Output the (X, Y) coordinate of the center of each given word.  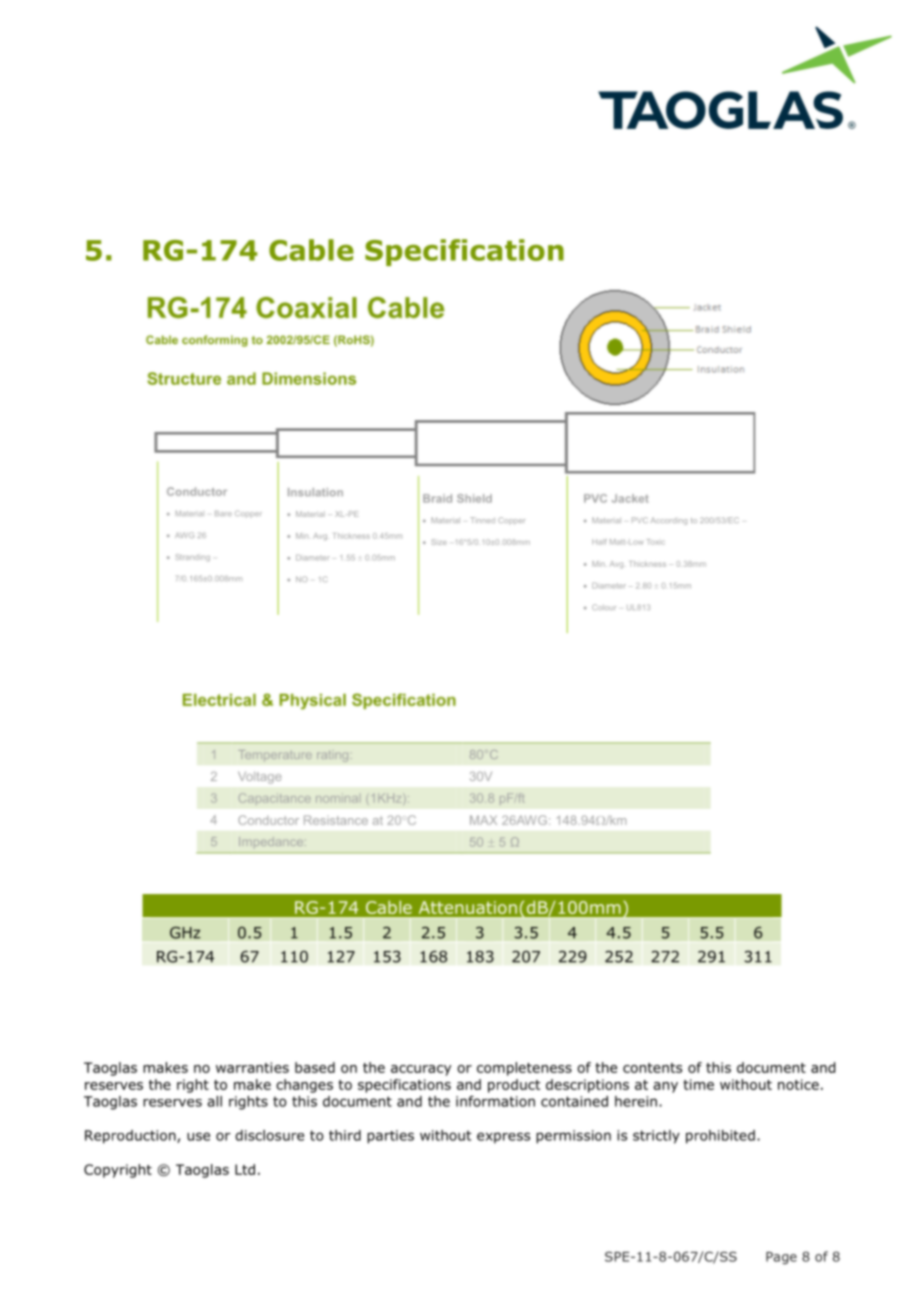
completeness (524, 1069)
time (698, 1084)
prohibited (720, 1137)
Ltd (245, 1169)
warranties (252, 1067)
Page (781, 1258)
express (503, 1138)
